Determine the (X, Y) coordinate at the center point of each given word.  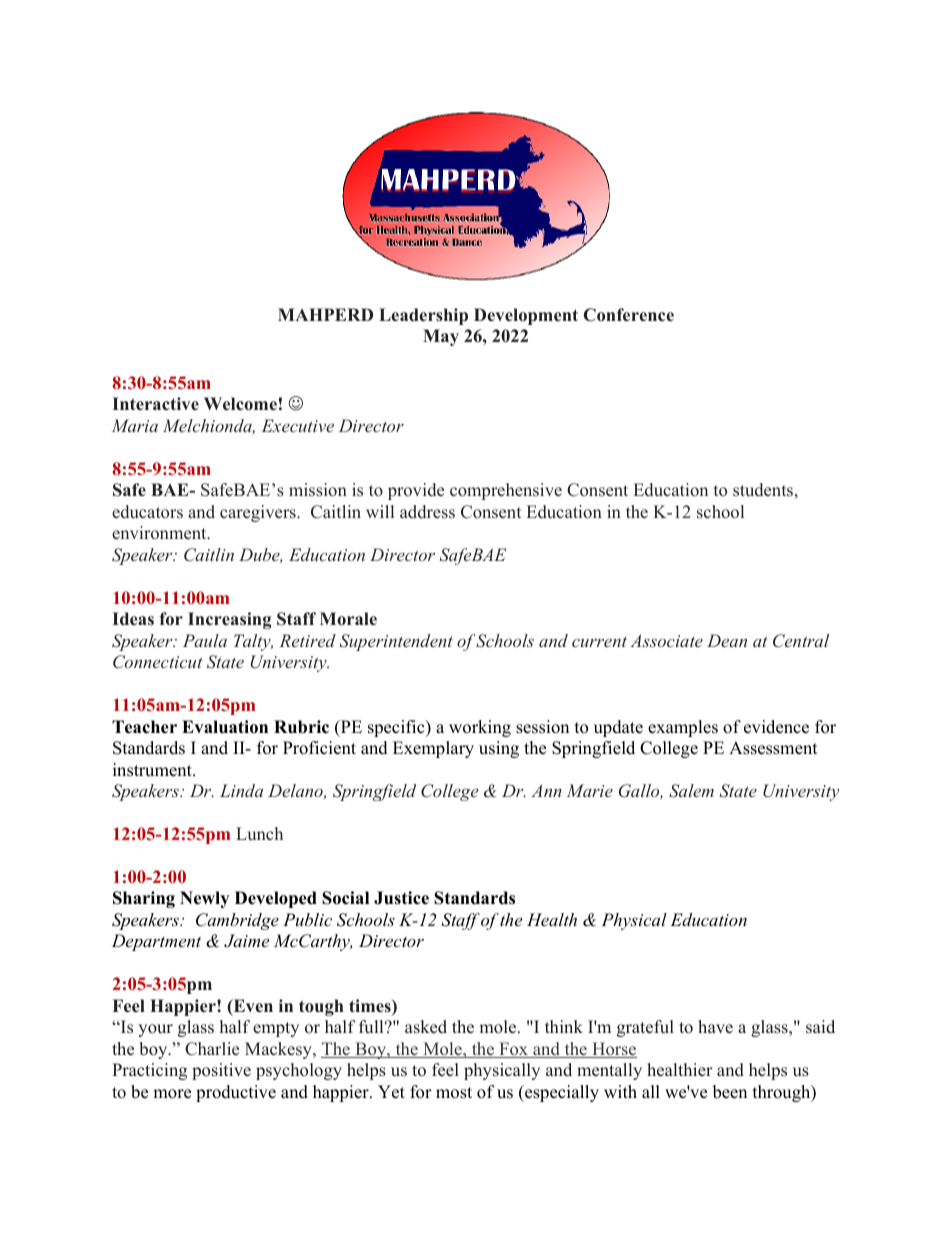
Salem (691, 791)
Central (801, 641)
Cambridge (237, 921)
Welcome (240, 404)
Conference (629, 315)
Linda (241, 790)
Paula (205, 640)
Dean (727, 640)
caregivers (259, 513)
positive (221, 1071)
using (499, 749)
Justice (401, 898)
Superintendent (396, 642)
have (715, 1027)
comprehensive (506, 491)
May (441, 337)
